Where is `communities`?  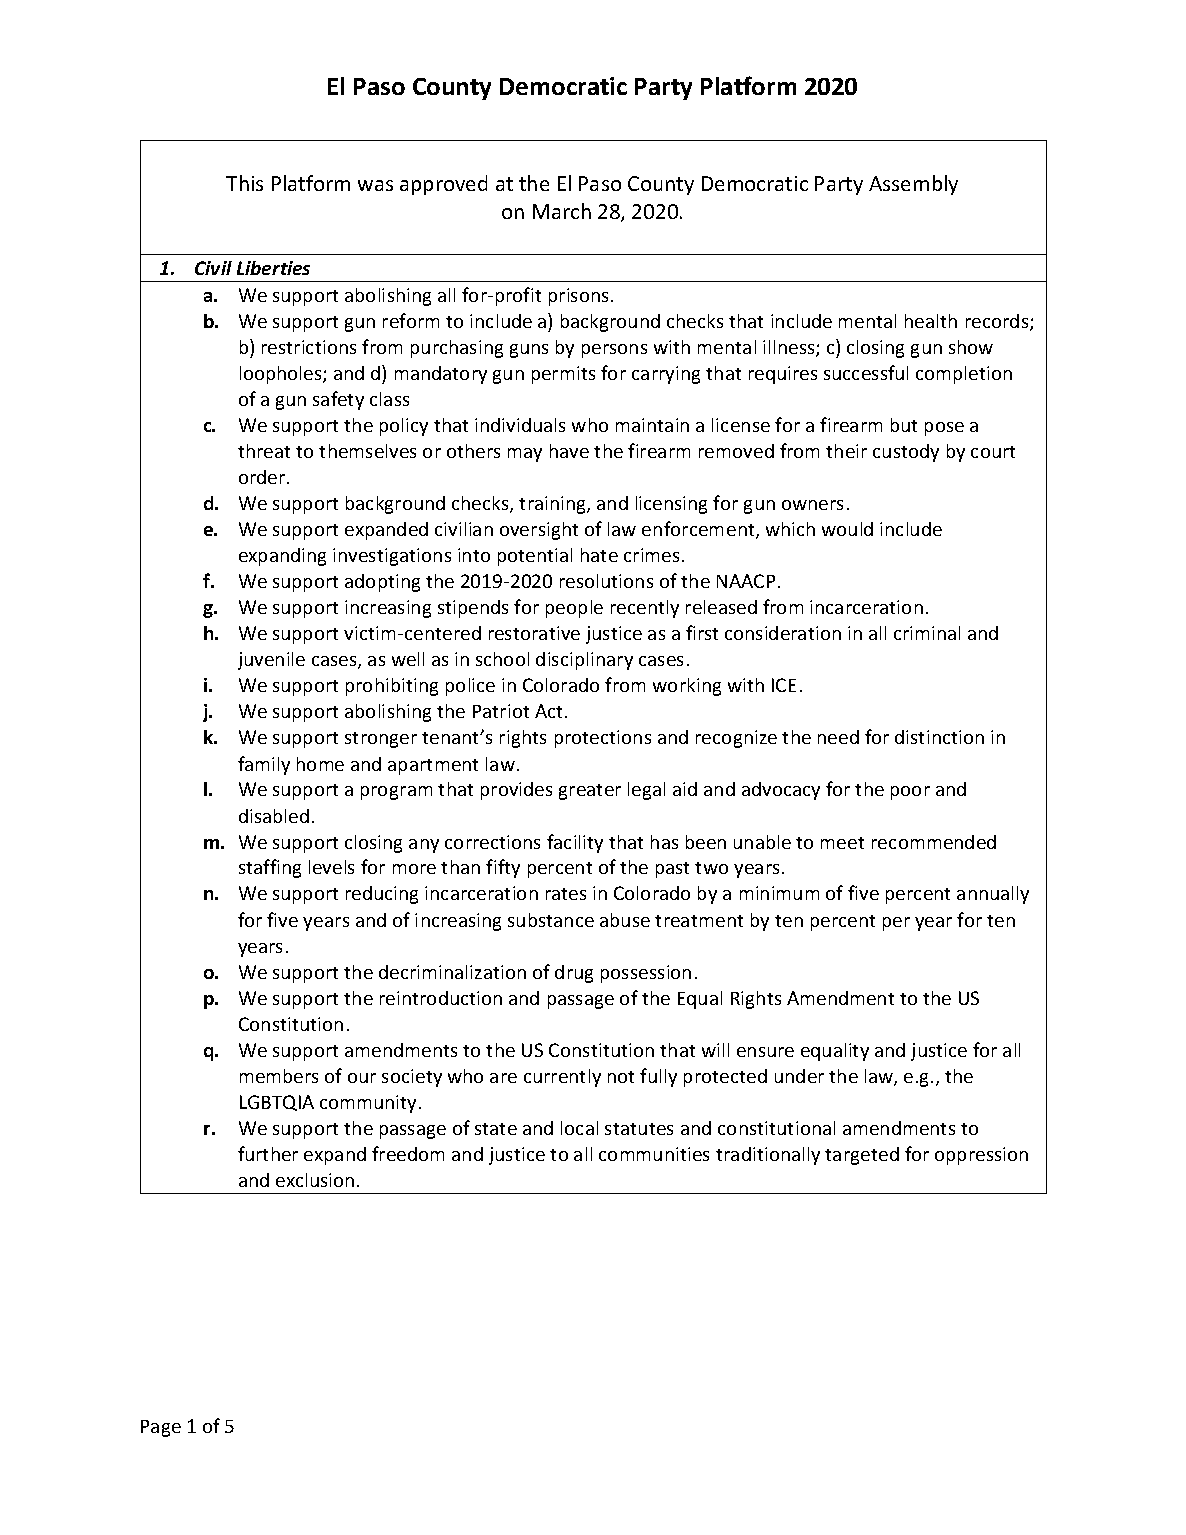
communities is located at coordinates (654, 1154).
